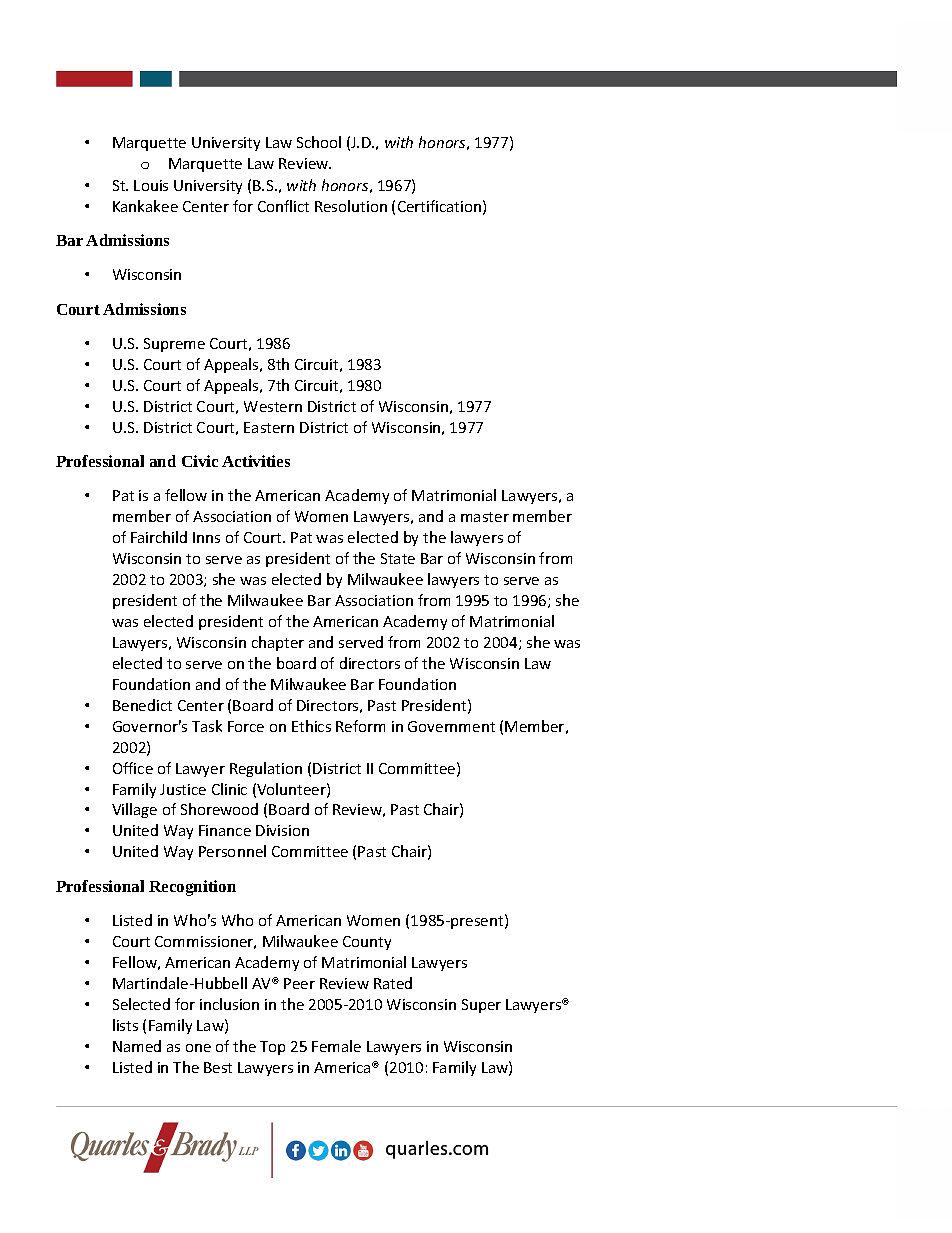 The image size is (952, 1233). What do you see at coordinates (269, 427) in the screenshot?
I see `Eastern` at bounding box center [269, 427].
